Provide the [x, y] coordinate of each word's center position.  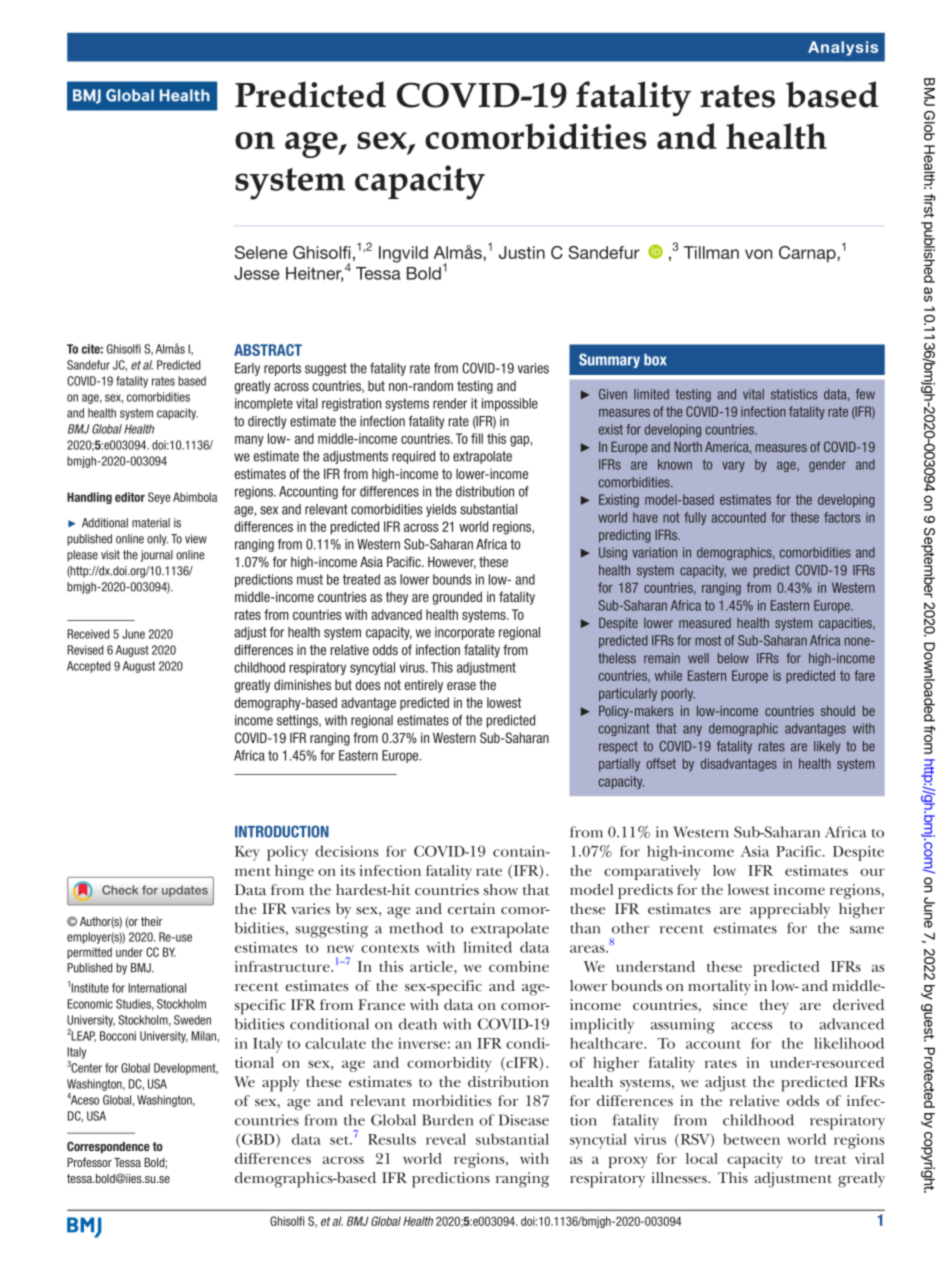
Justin [522, 252]
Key [247, 853]
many [249, 441]
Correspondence [108, 1147]
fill [477, 438]
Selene [261, 252]
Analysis [843, 48]
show [500, 889]
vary [733, 466]
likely [827, 747]
